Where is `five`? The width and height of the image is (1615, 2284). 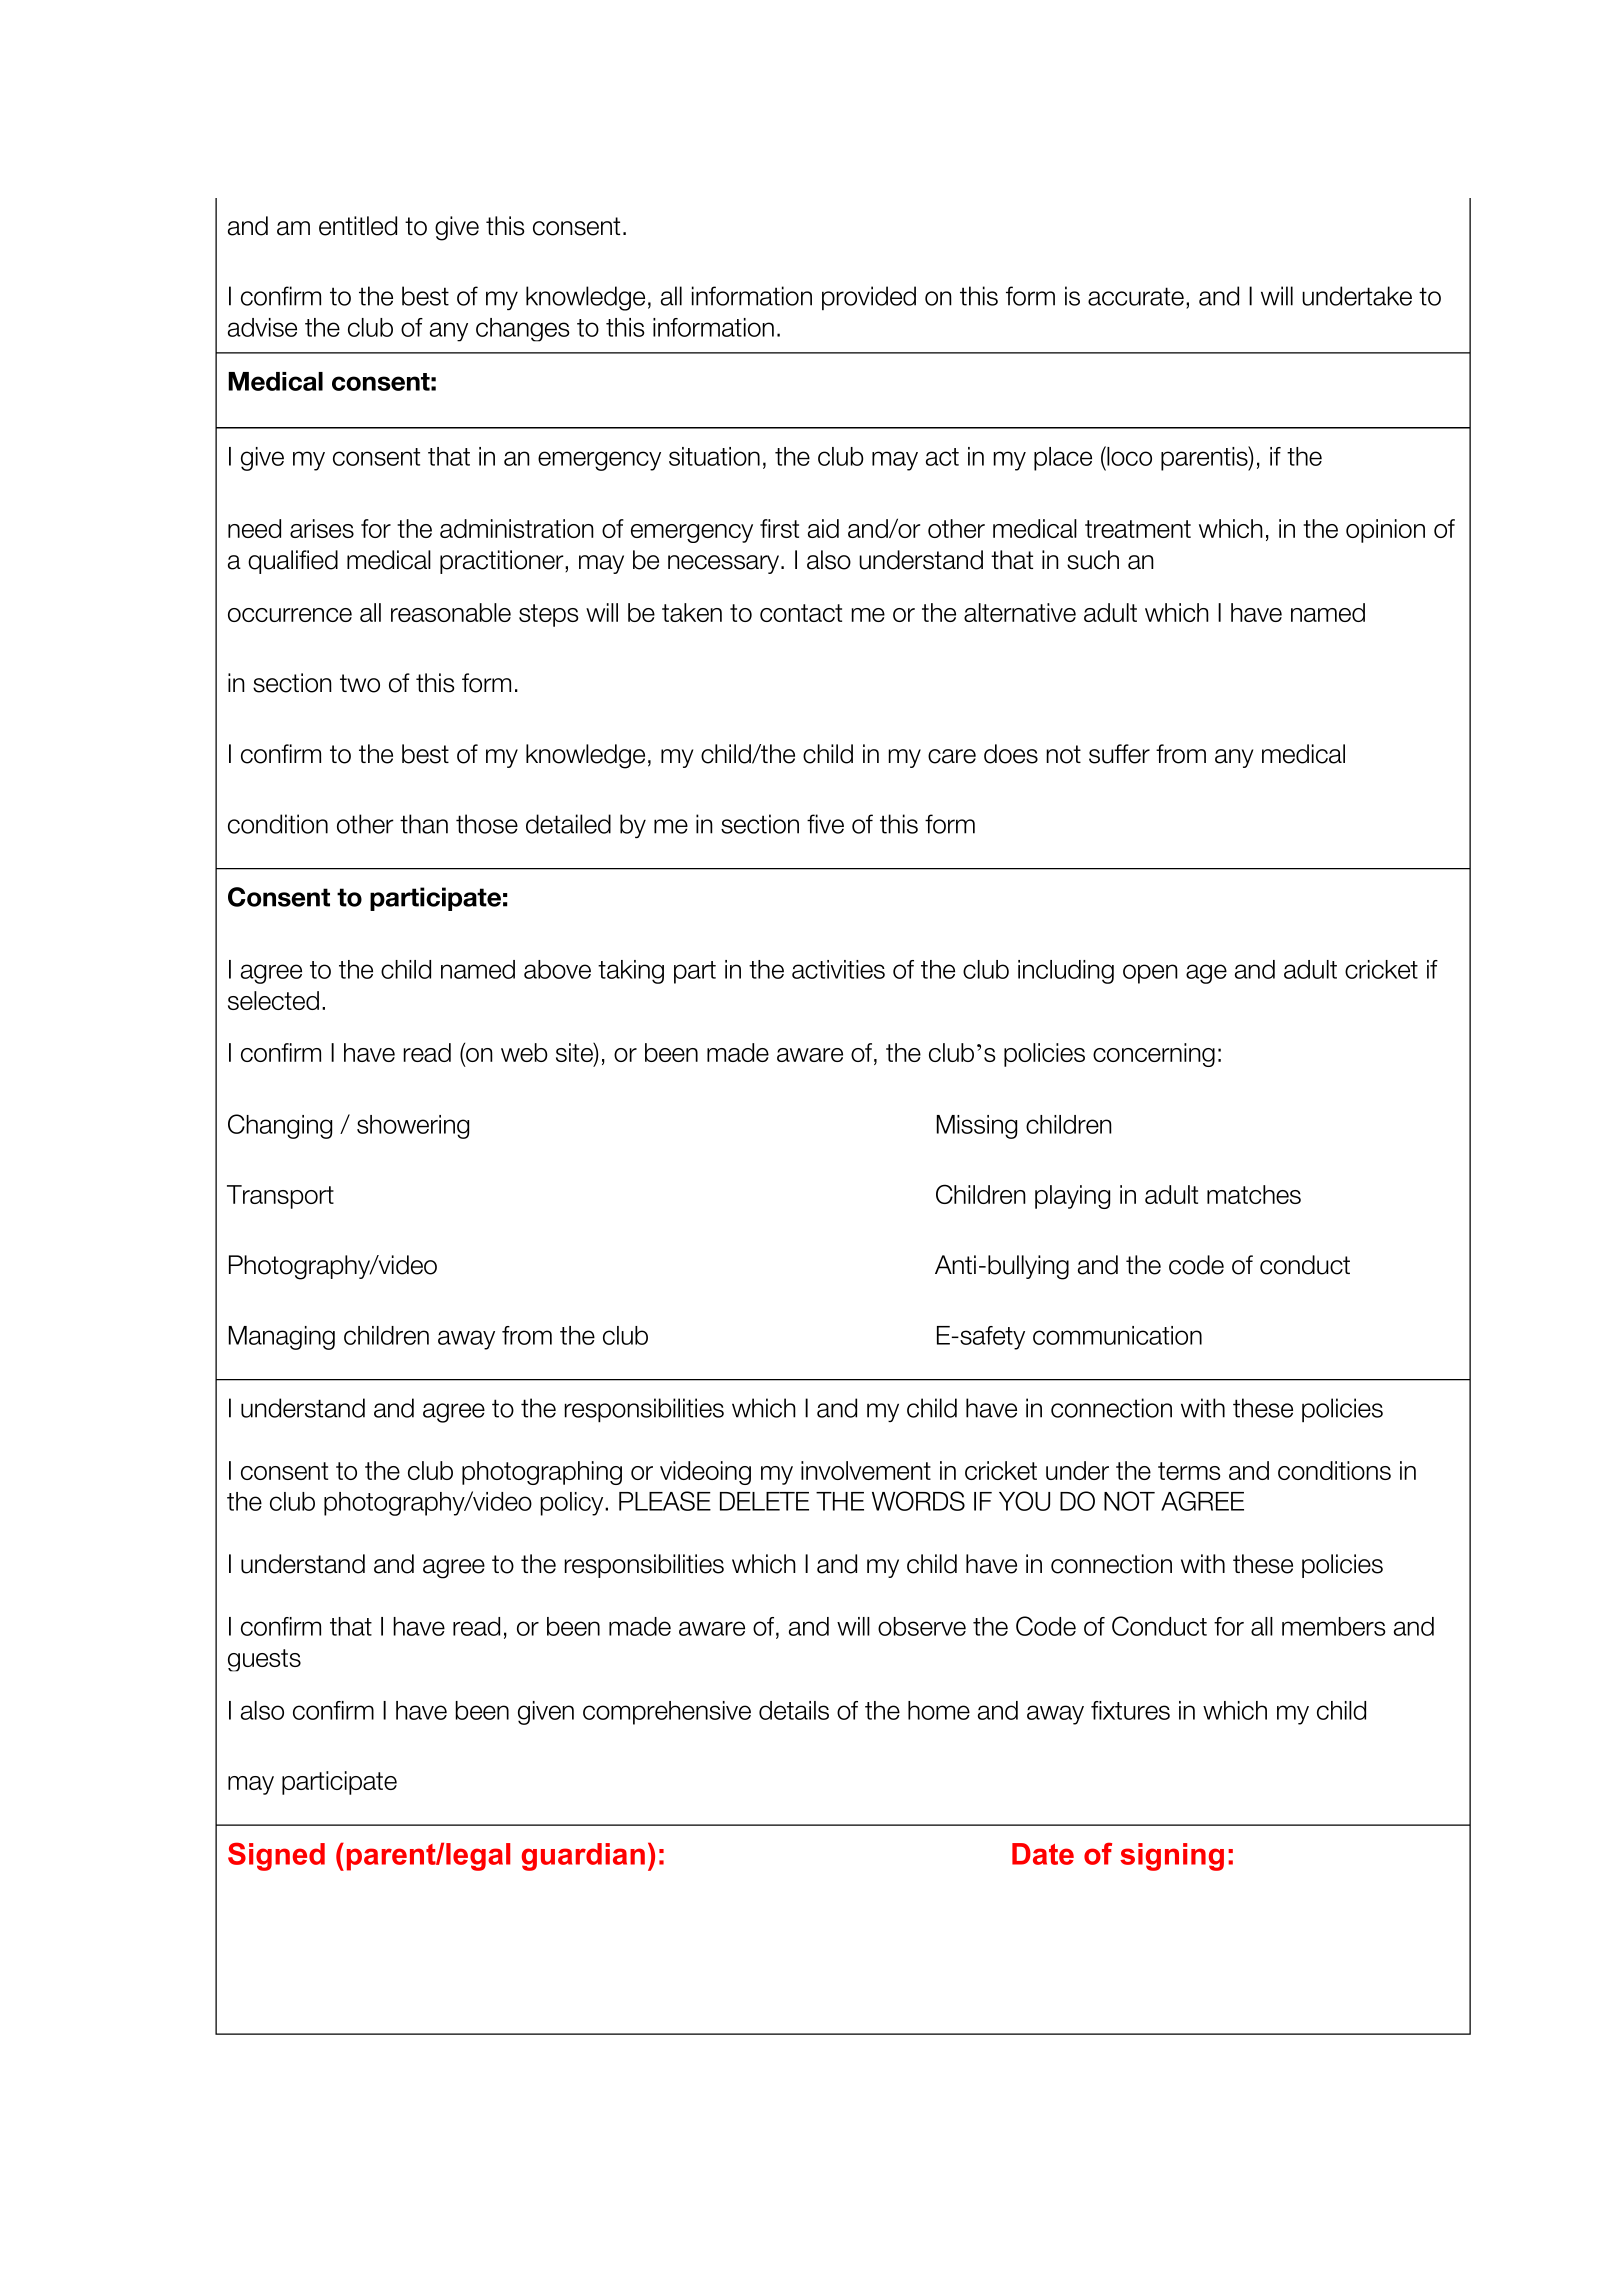 five is located at coordinates (825, 824).
